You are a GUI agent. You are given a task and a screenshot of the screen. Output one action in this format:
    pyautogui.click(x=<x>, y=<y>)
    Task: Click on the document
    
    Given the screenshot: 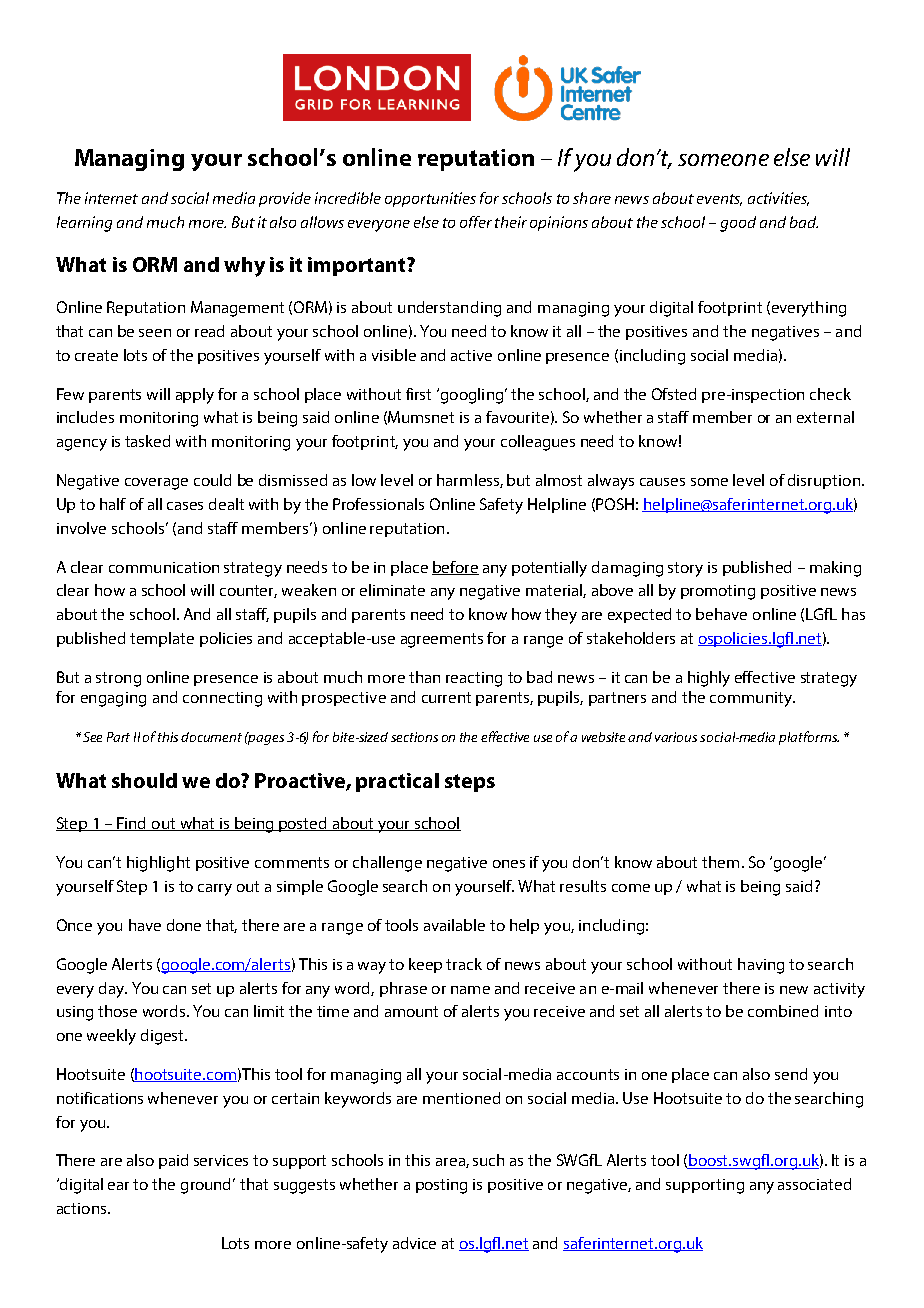 What is the action you would take?
    pyautogui.click(x=211, y=737)
